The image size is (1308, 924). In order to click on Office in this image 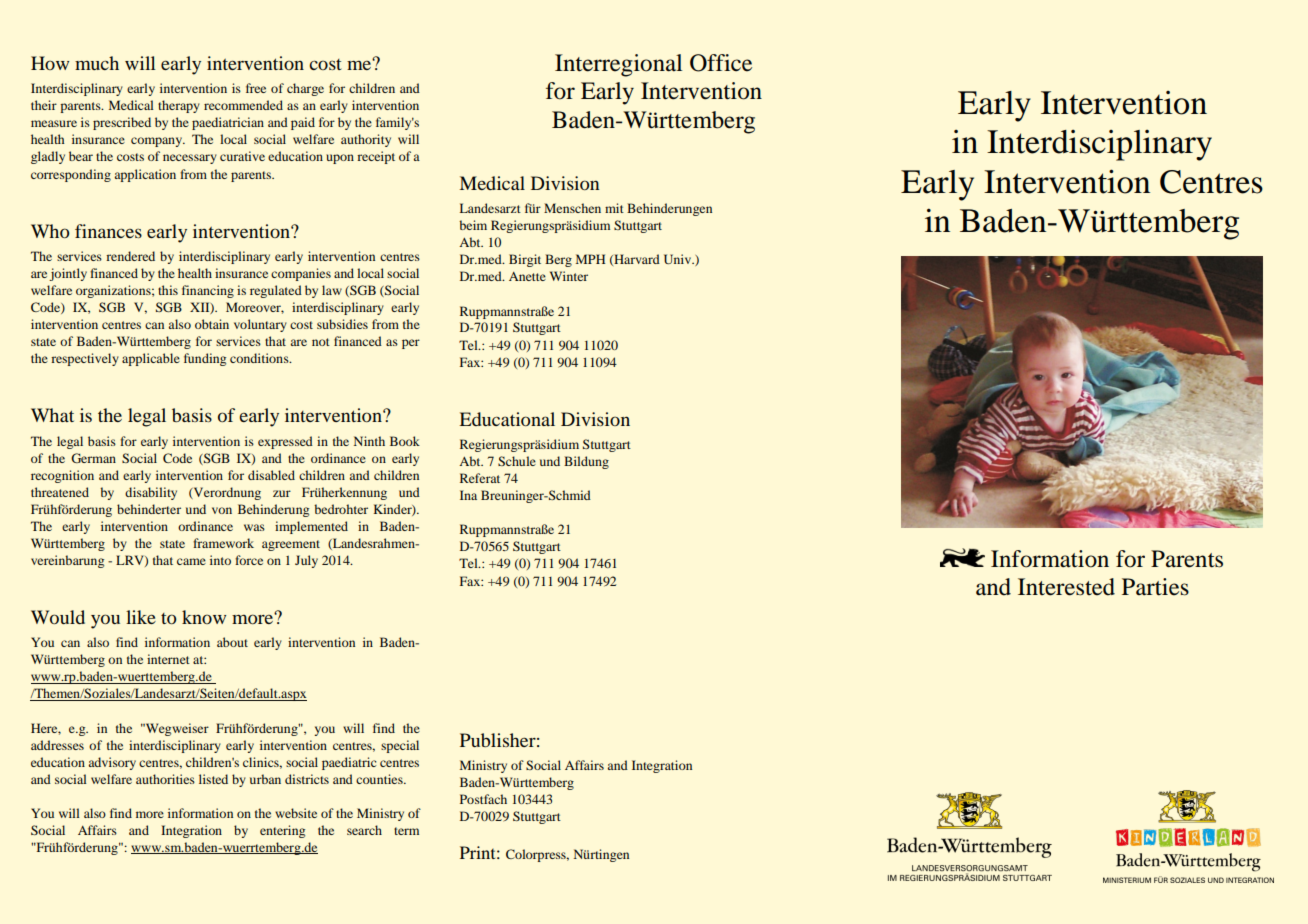, I will do `click(721, 63)`.
